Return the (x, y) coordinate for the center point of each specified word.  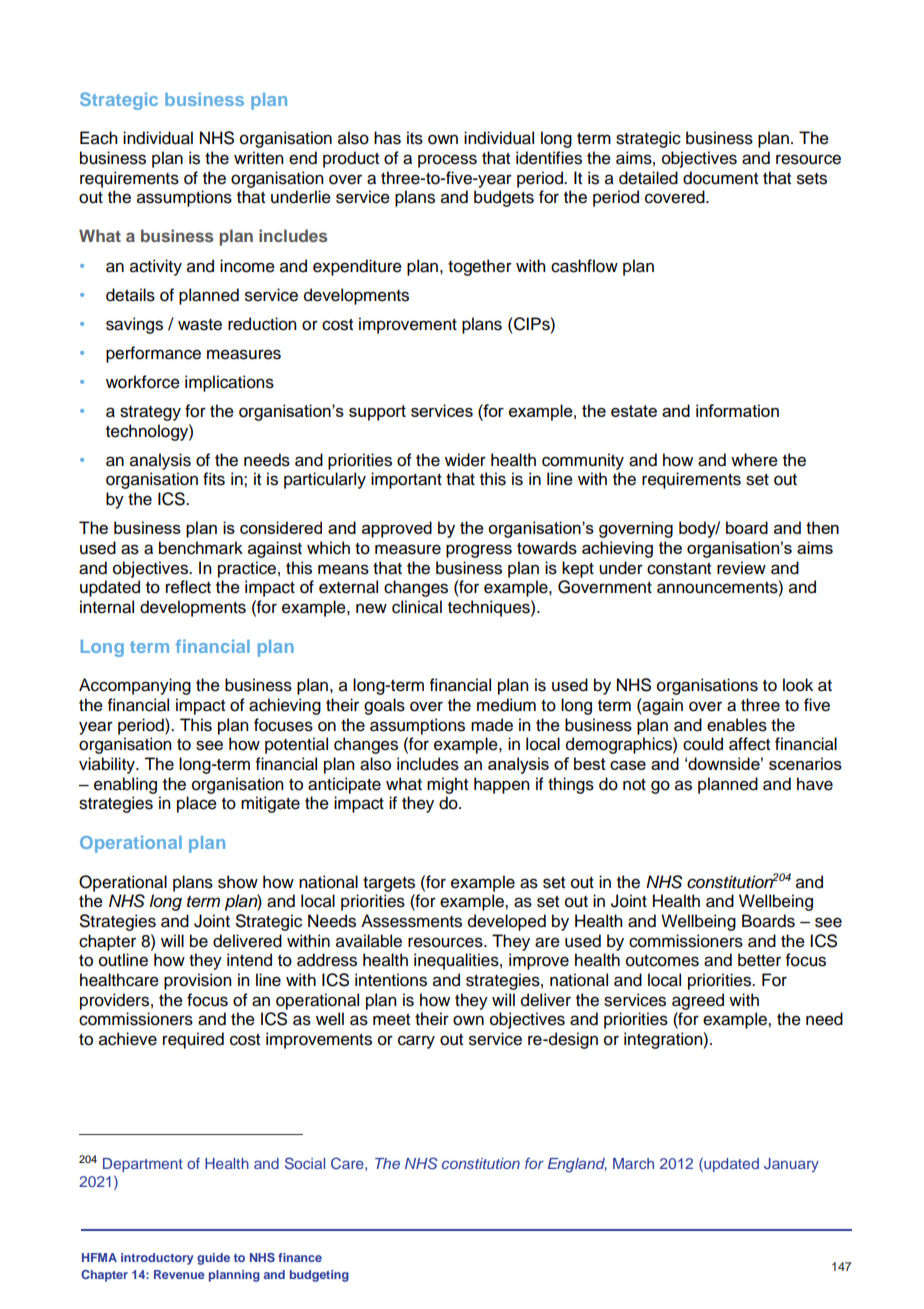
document (720, 178)
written (259, 158)
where (754, 460)
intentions (391, 980)
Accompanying (135, 686)
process (447, 161)
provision (198, 981)
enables (737, 725)
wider (465, 460)
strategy (150, 413)
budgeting (319, 1276)
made (492, 725)
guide (213, 1259)
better (759, 960)
